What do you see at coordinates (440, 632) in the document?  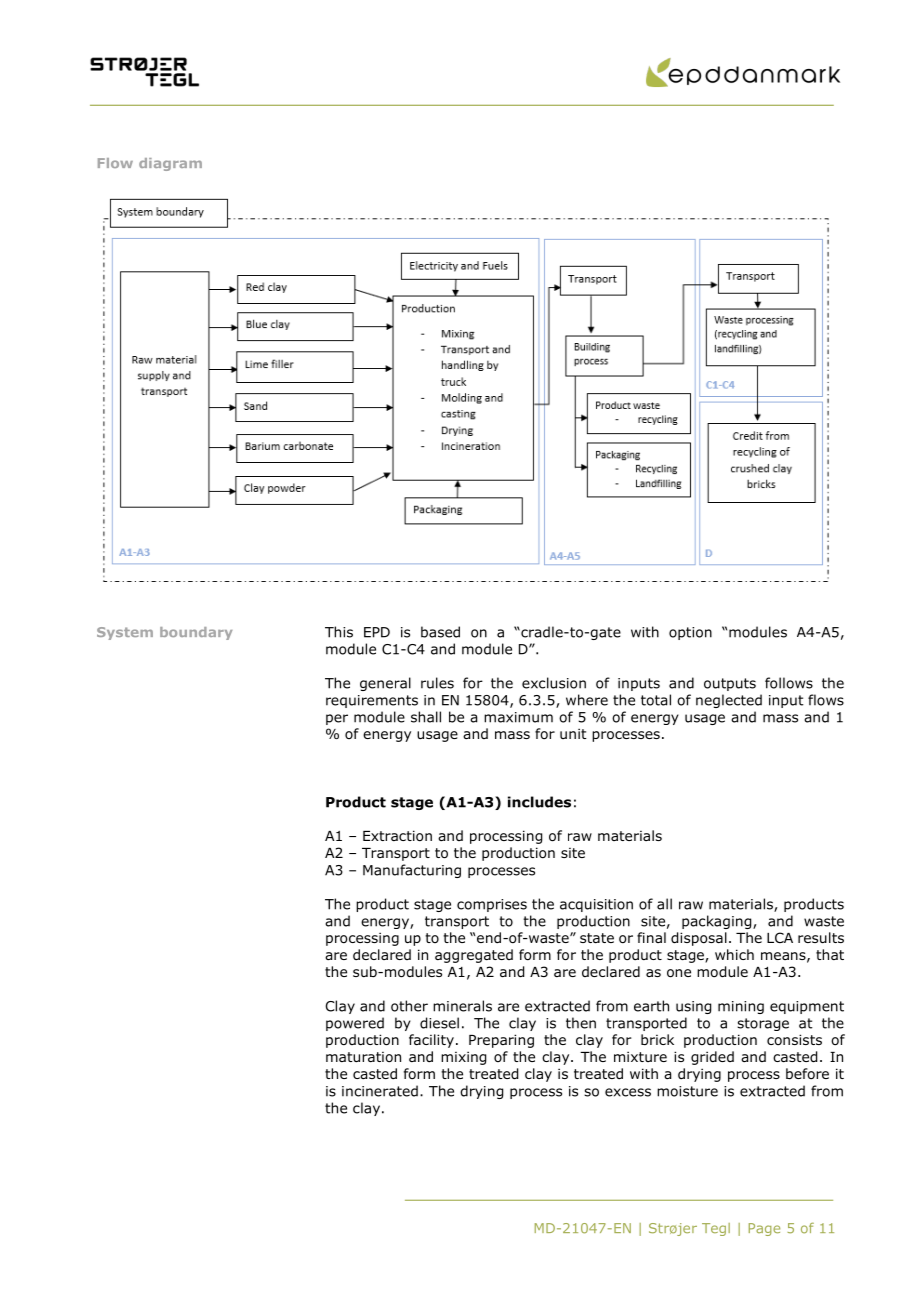 I see `based` at bounding box center [440, 632].
